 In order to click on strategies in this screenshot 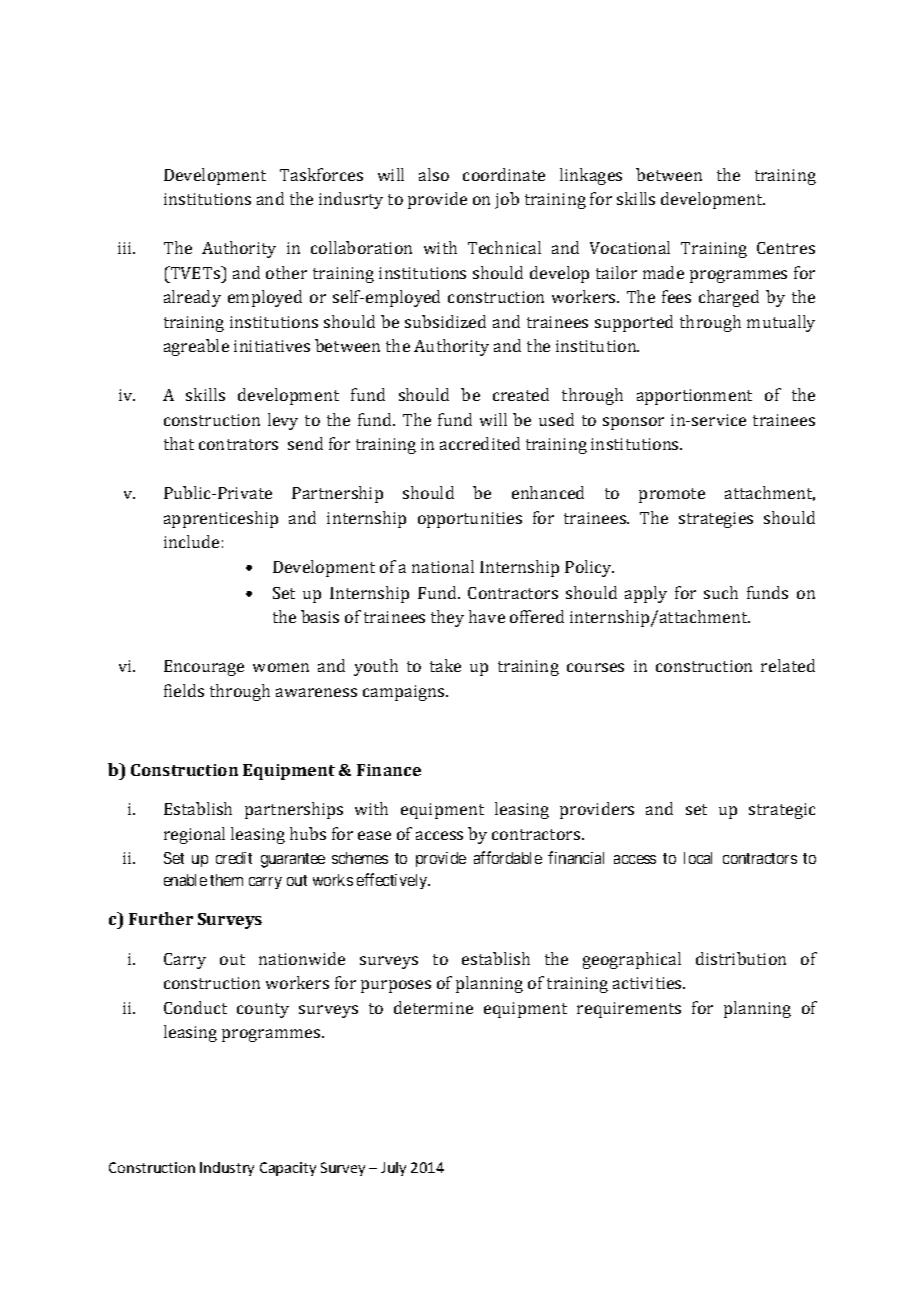, I will do `click(716, 520)`.
